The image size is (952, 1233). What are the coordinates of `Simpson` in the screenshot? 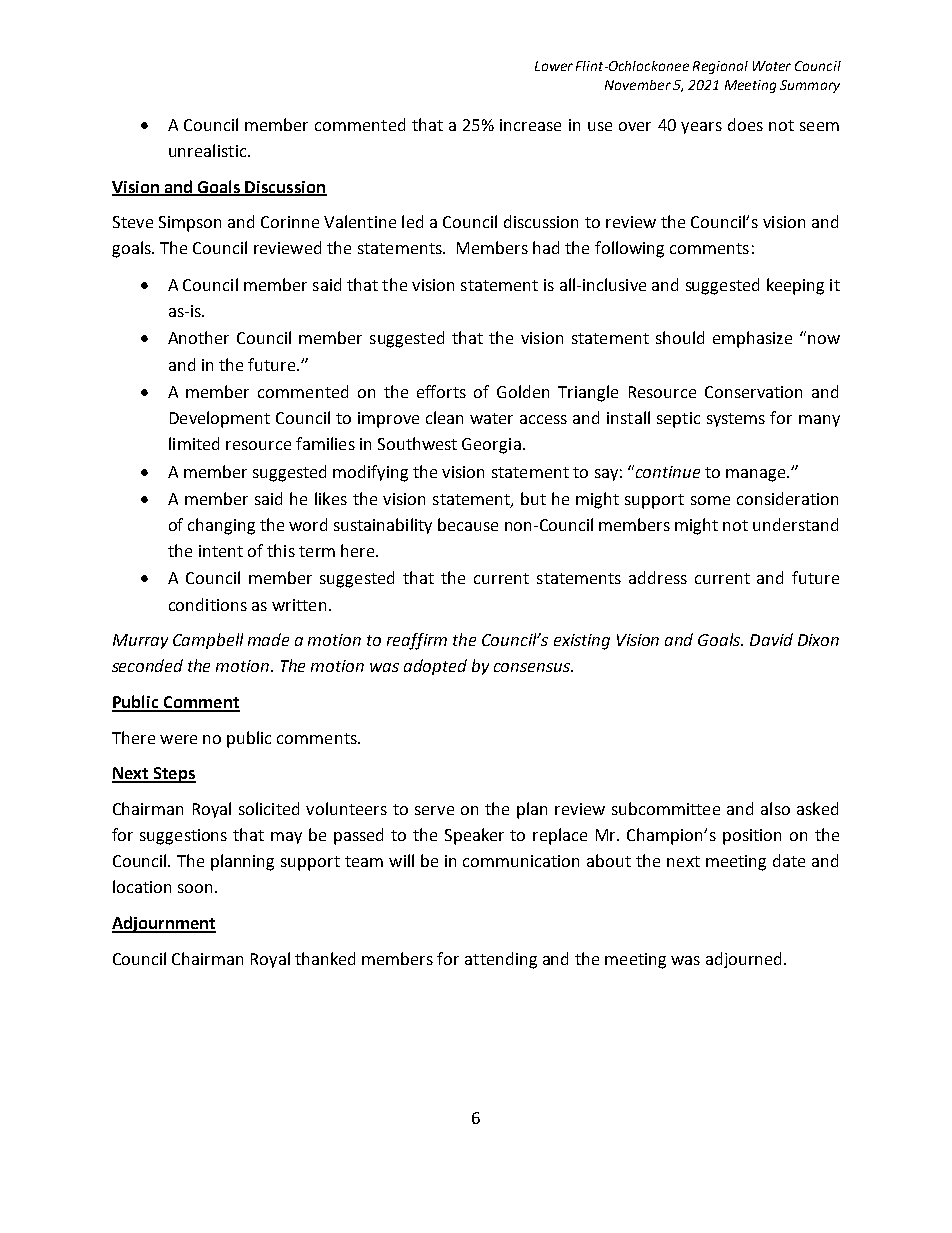 It's located at (190, 224).
